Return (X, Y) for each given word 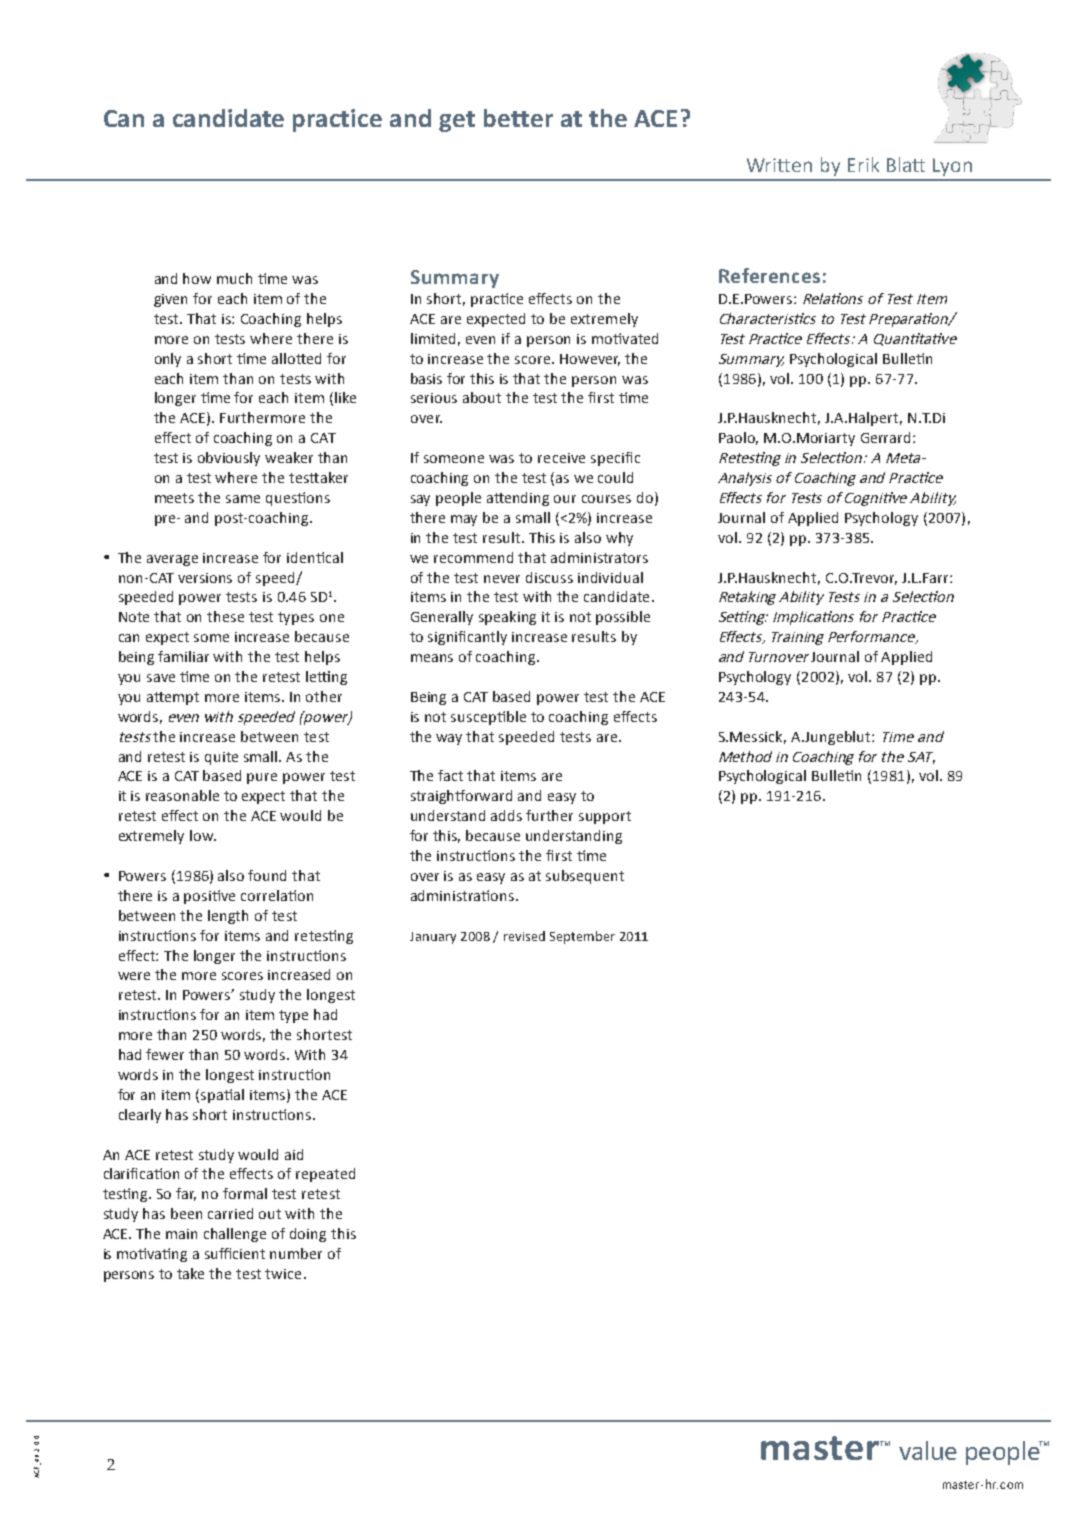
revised (524, 936)
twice (283, 1274)
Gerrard (885, 437)
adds (506, 815)
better (518, 118)
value (928, 1450)
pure (262, 778)
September (582, 937)
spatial (222, 1096)
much (234, 278)
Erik (863, 164)
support (605, 817)
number (296, 1253)
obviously (229, 459)
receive (561, 458)
